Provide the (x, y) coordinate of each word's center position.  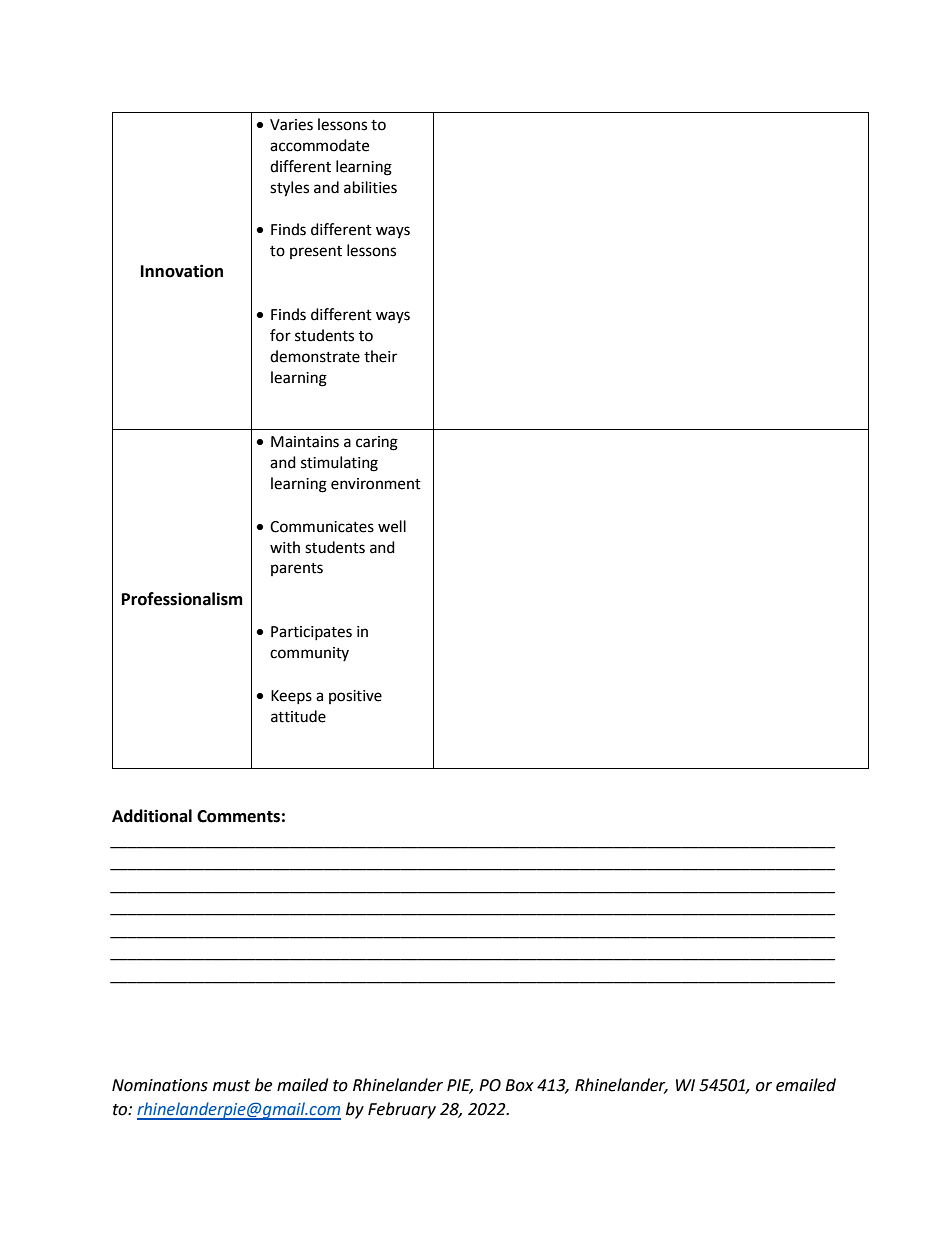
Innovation (182, 271)
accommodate (319, 145)
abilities (370, 187)
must (231, 1086)
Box (519, 1085)
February (402, 1110)
